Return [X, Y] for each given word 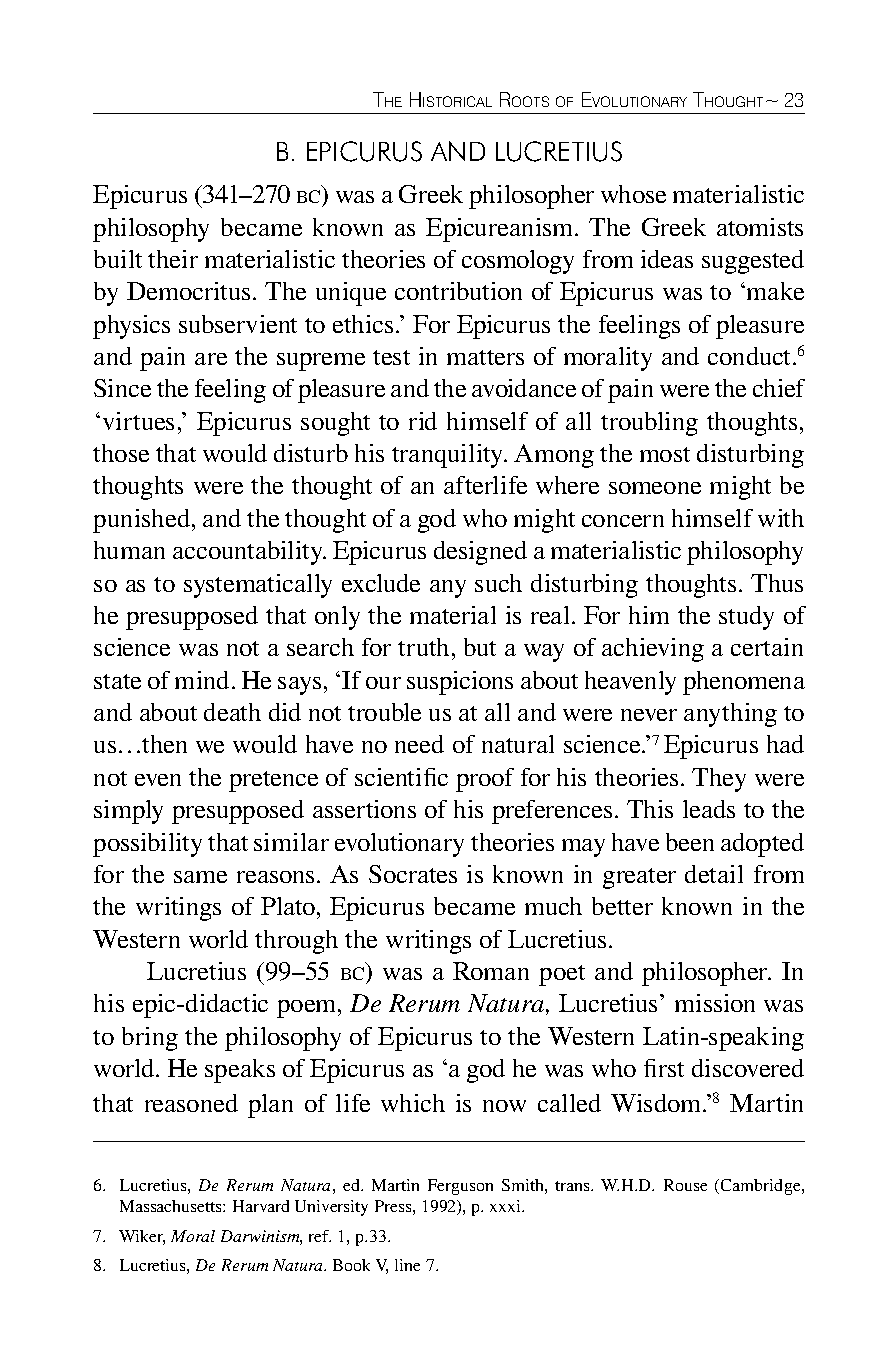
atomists [760, 227]
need [419, 744]
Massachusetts [172, 1206]
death [232, 712]
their [173, 259]
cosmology [518, 262]
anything [730, 715]
